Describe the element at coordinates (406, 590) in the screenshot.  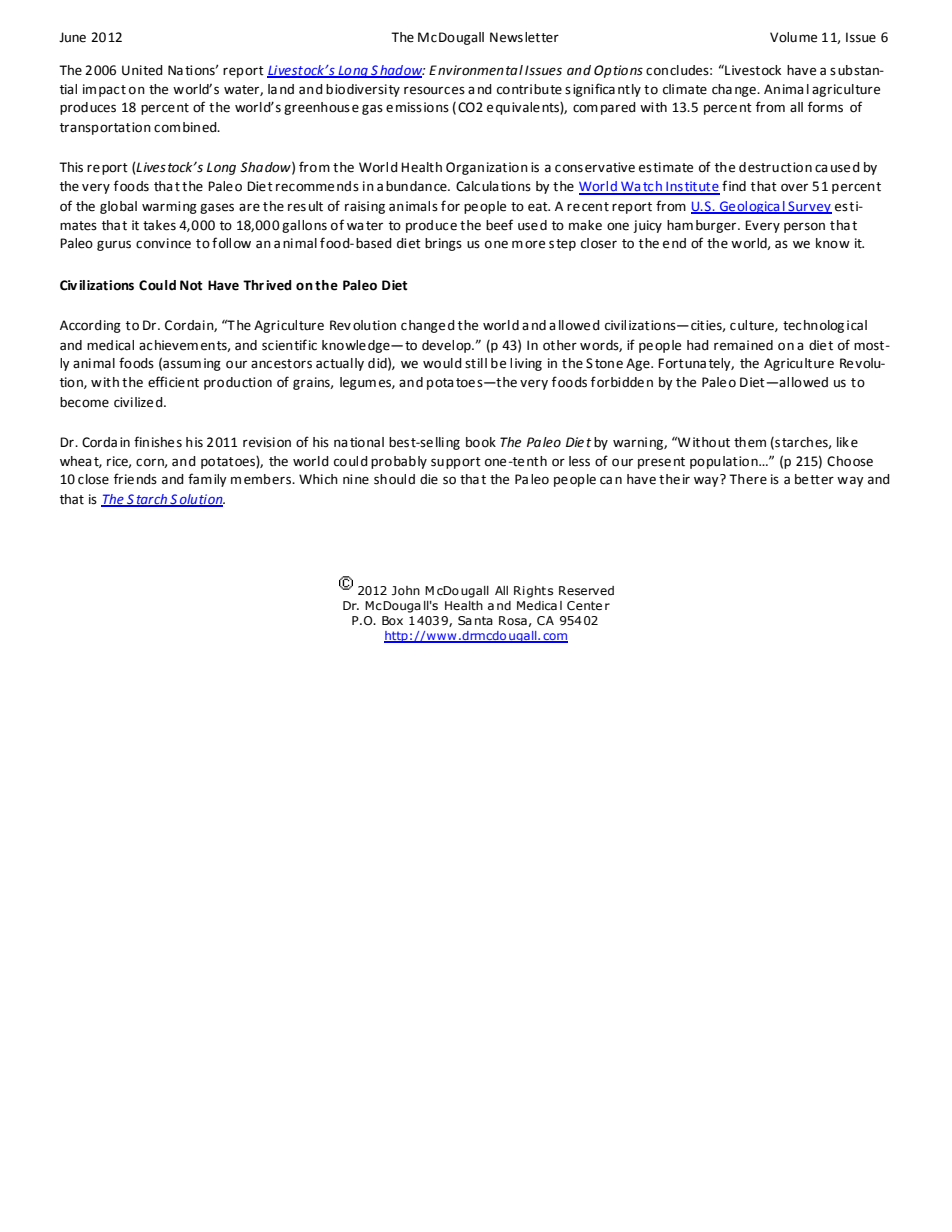
I see `John` at that location.
